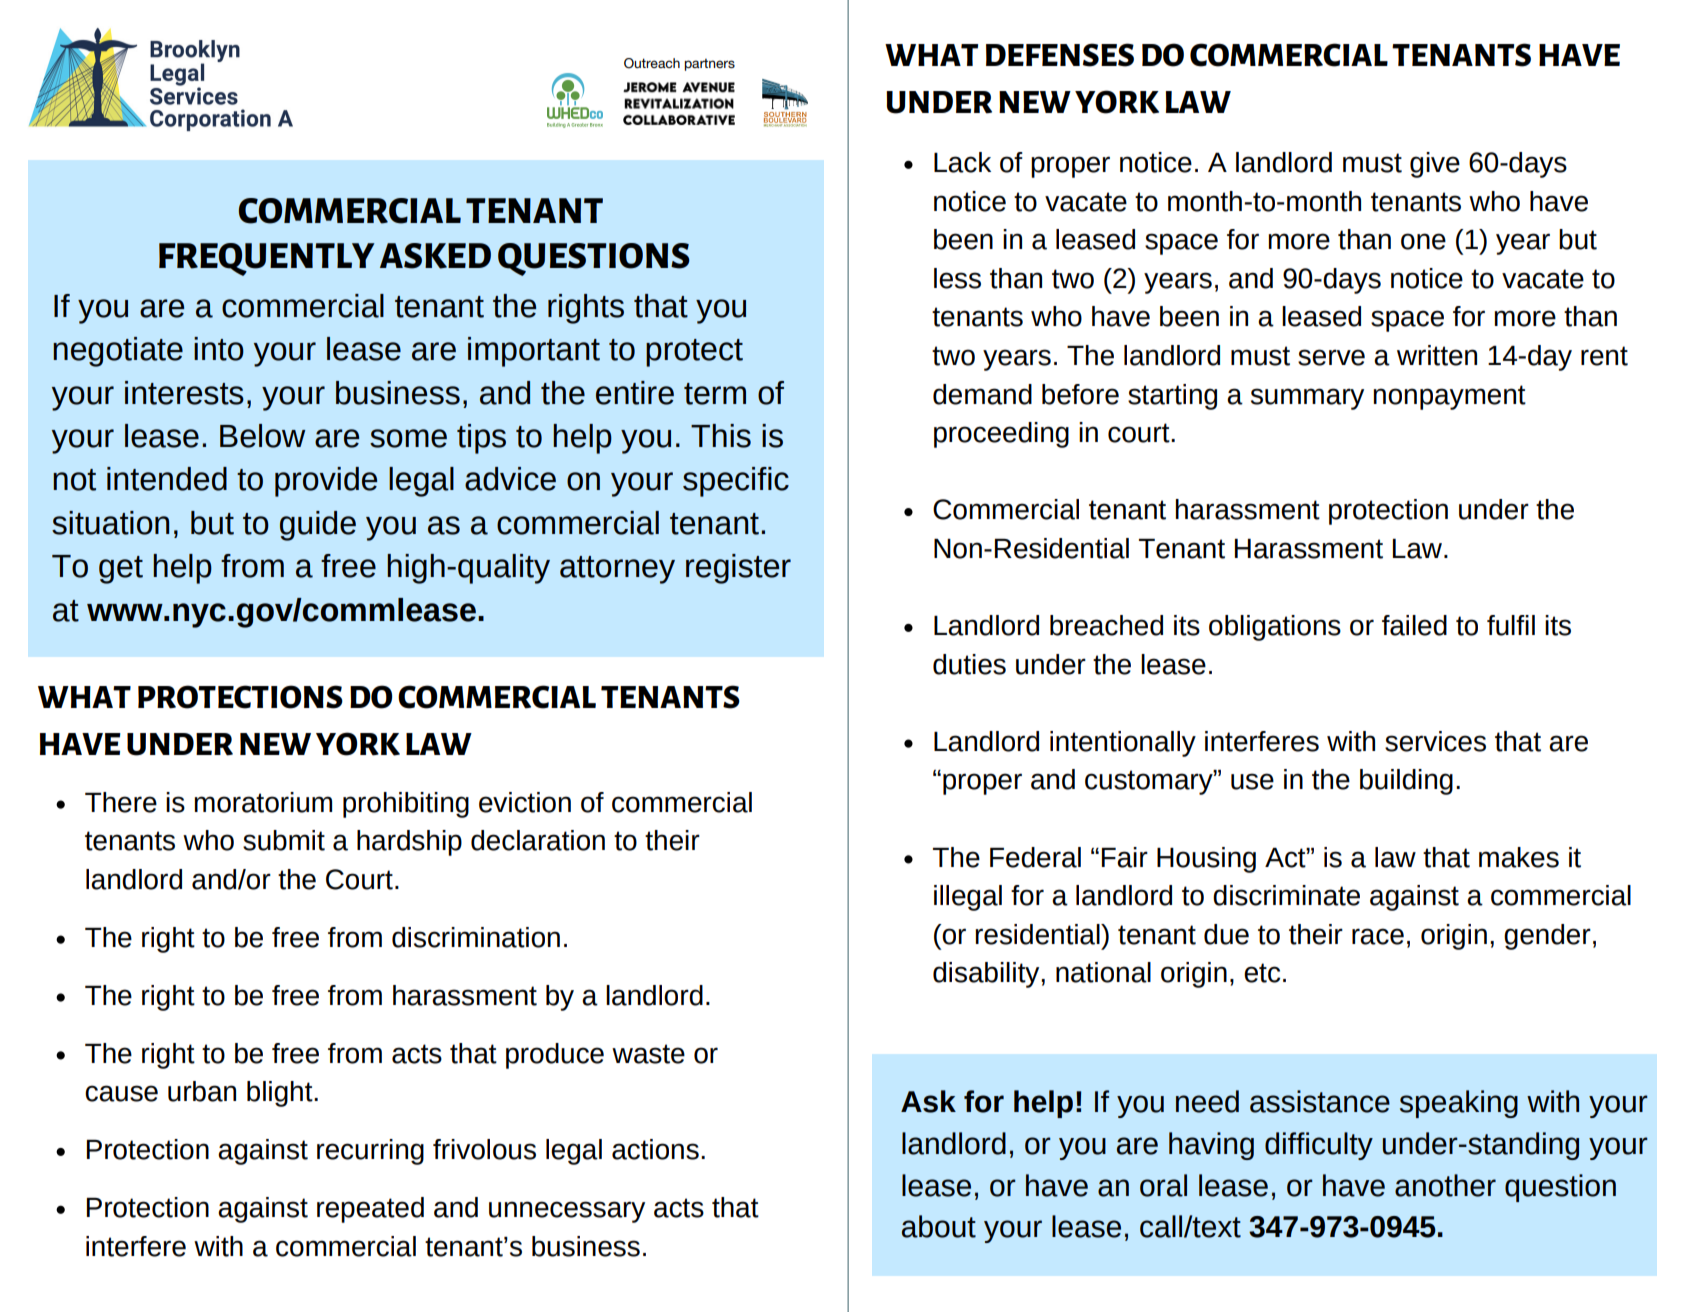 The height and width of the screenshot is (1312, 1698). Describe the element at coordinates (370, 1210) in the screenshot. I see `repeated` at that location.
